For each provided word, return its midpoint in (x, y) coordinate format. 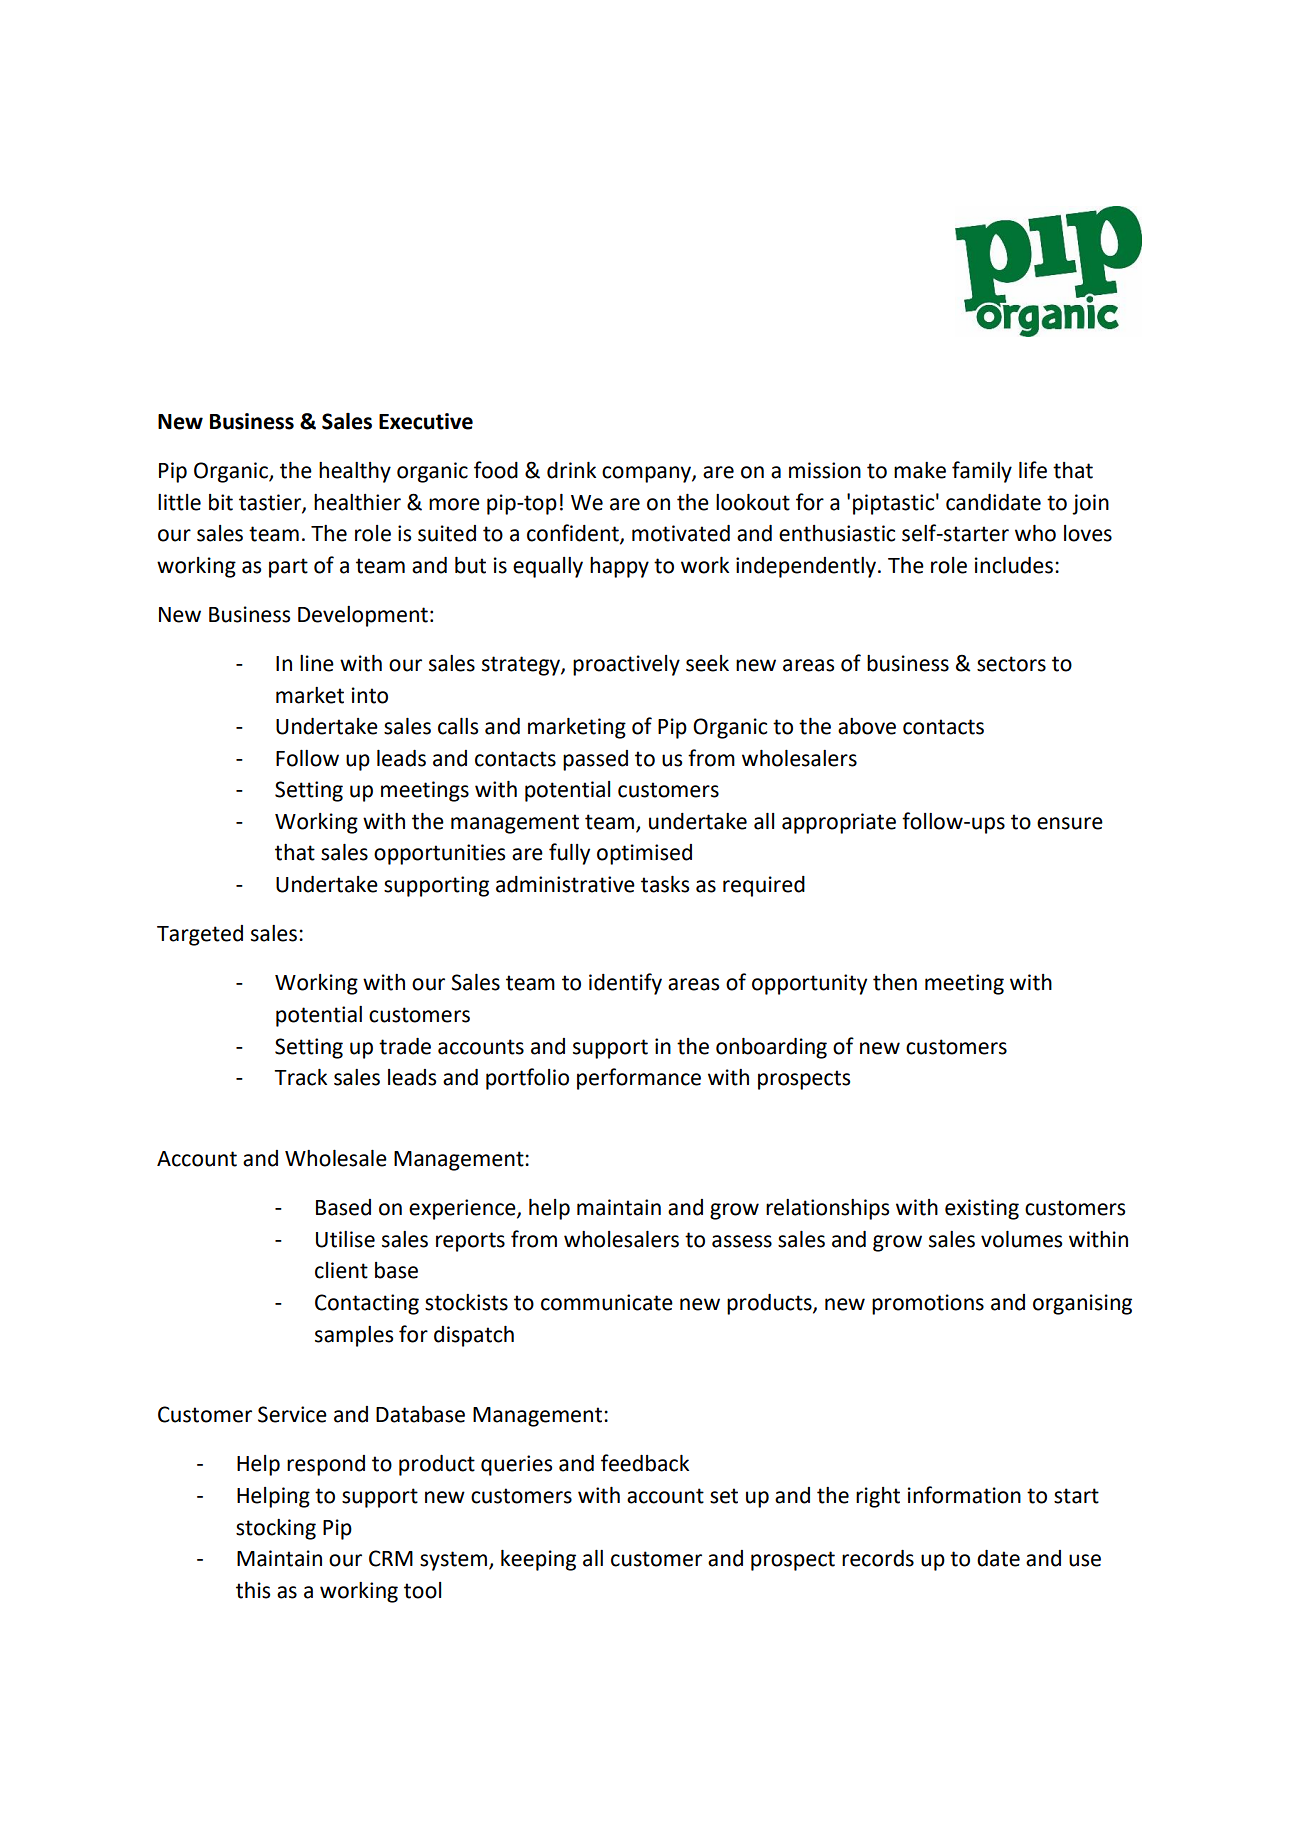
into (370, 695)
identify (625, 984)
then (895, 982)
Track (300, 1077)
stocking (276, 1529)
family (982, 472)
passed (595, 760)
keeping (538, 1560)
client (341, 1270)
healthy (355, 472)
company (647, 474)
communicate (607, 1302)
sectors (1011, 664)
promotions (928, 1304)
